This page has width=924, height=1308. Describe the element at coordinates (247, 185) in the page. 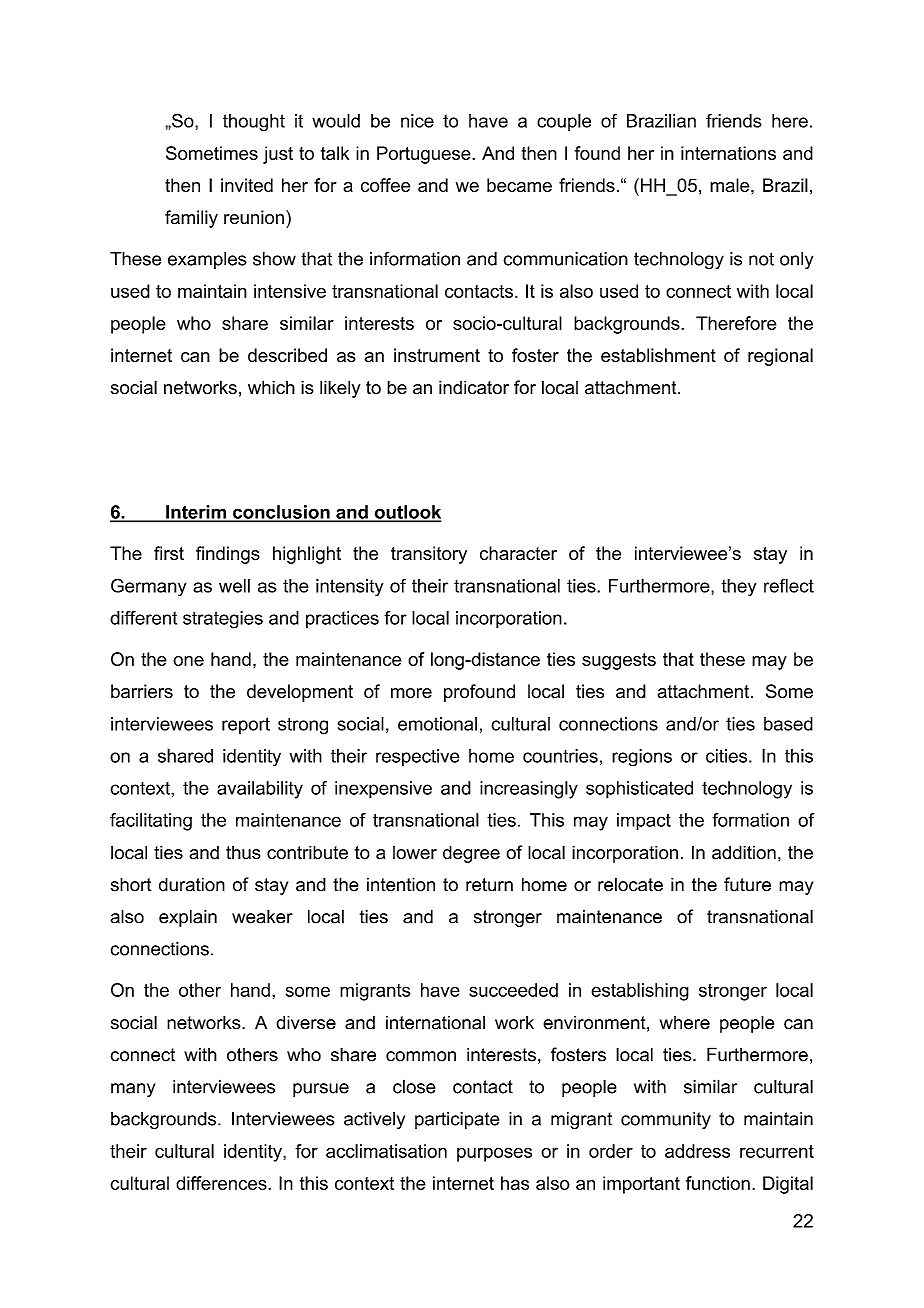

I see `invited` at that location.
